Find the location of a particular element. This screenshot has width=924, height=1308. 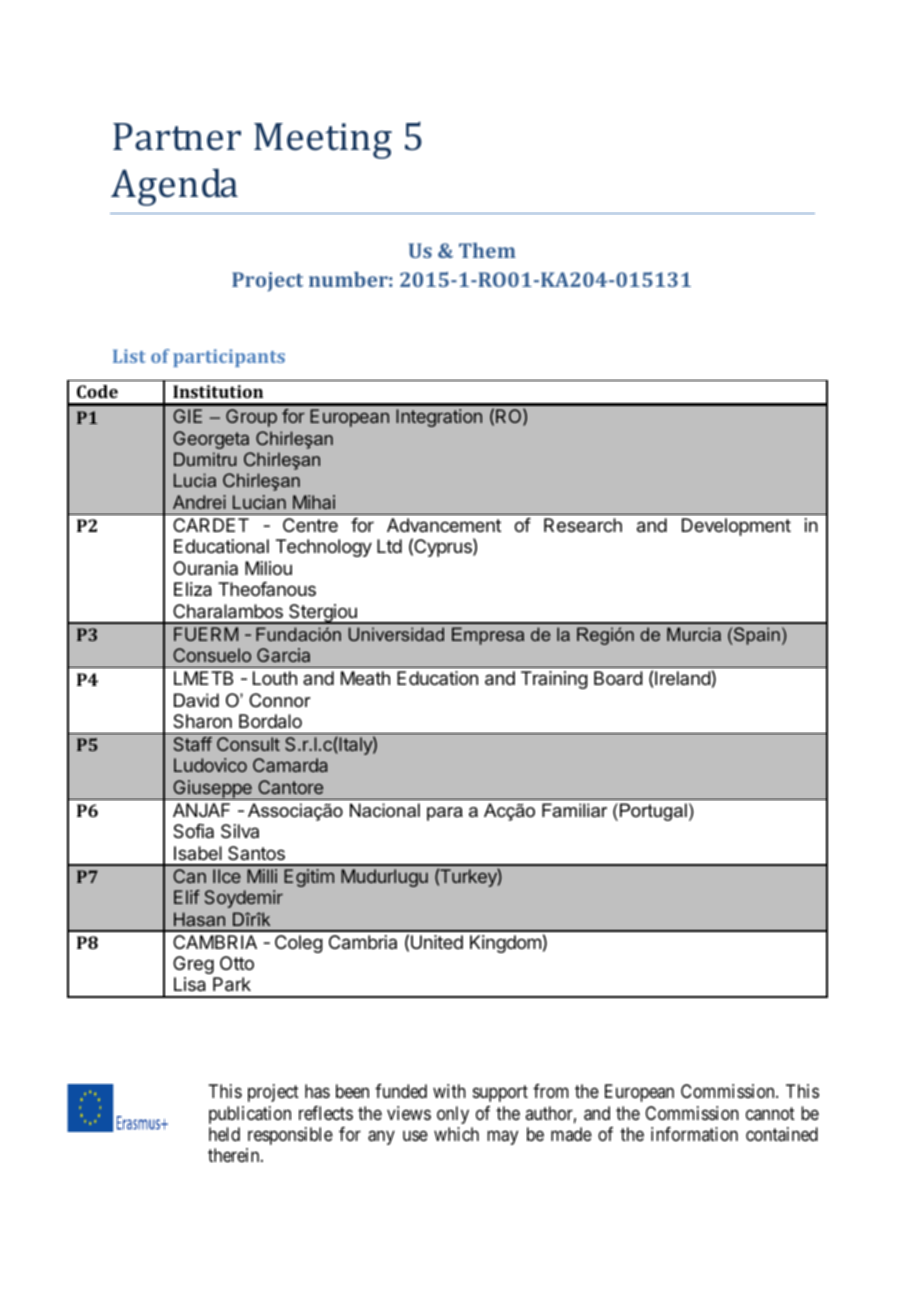

Meeting is located at coordinates (323, 141).
